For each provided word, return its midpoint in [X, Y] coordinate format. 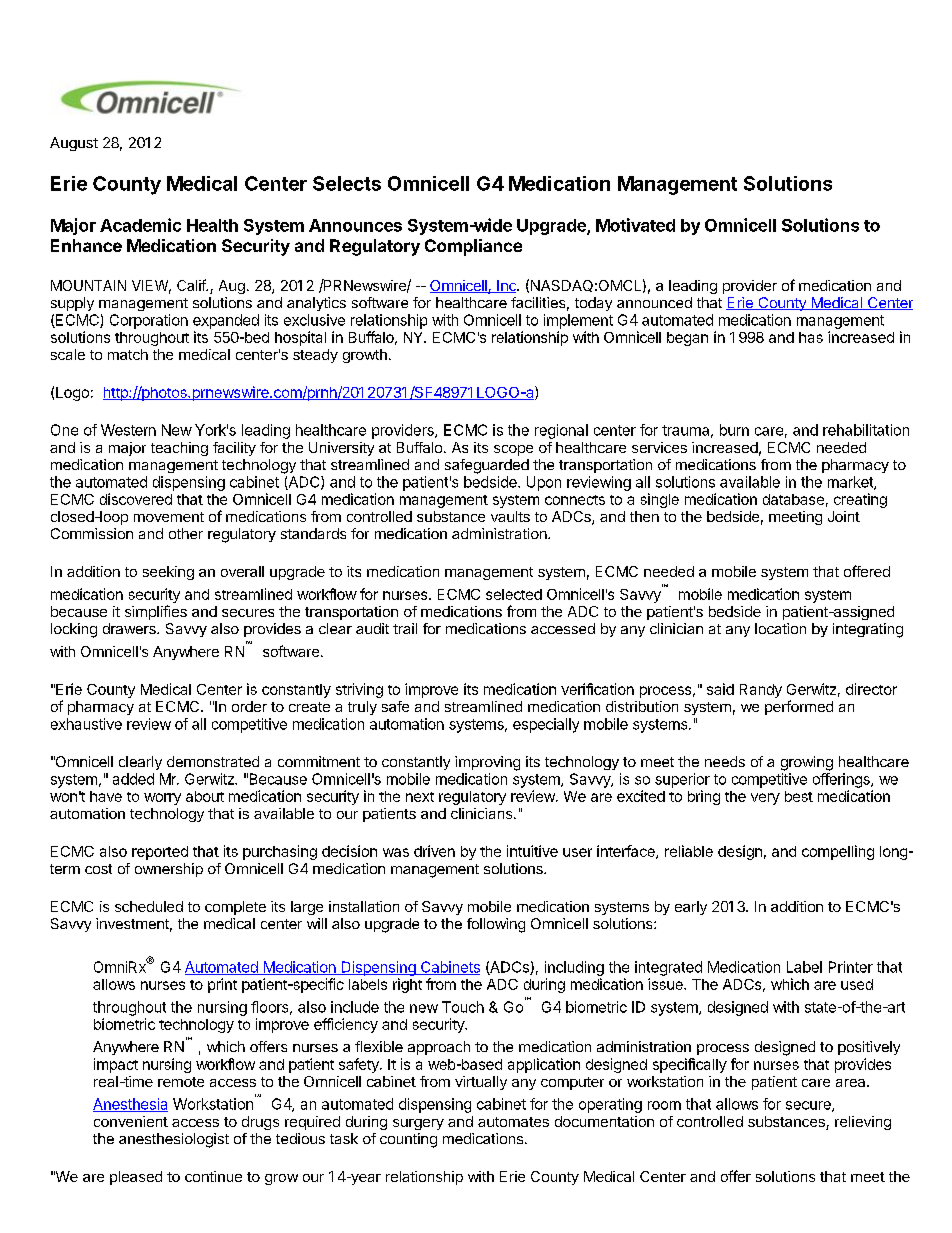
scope [513, 450]
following [496, 925]
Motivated [635, 225]
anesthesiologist [174, 1140]
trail [405, 628]
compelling [838, 852]
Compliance [473, 247]
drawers [130, 628]
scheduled [149, 906]
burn [734, 430]
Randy [761, 691]
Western [128, 430]
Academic [140, 225]
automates [513, 1122]
